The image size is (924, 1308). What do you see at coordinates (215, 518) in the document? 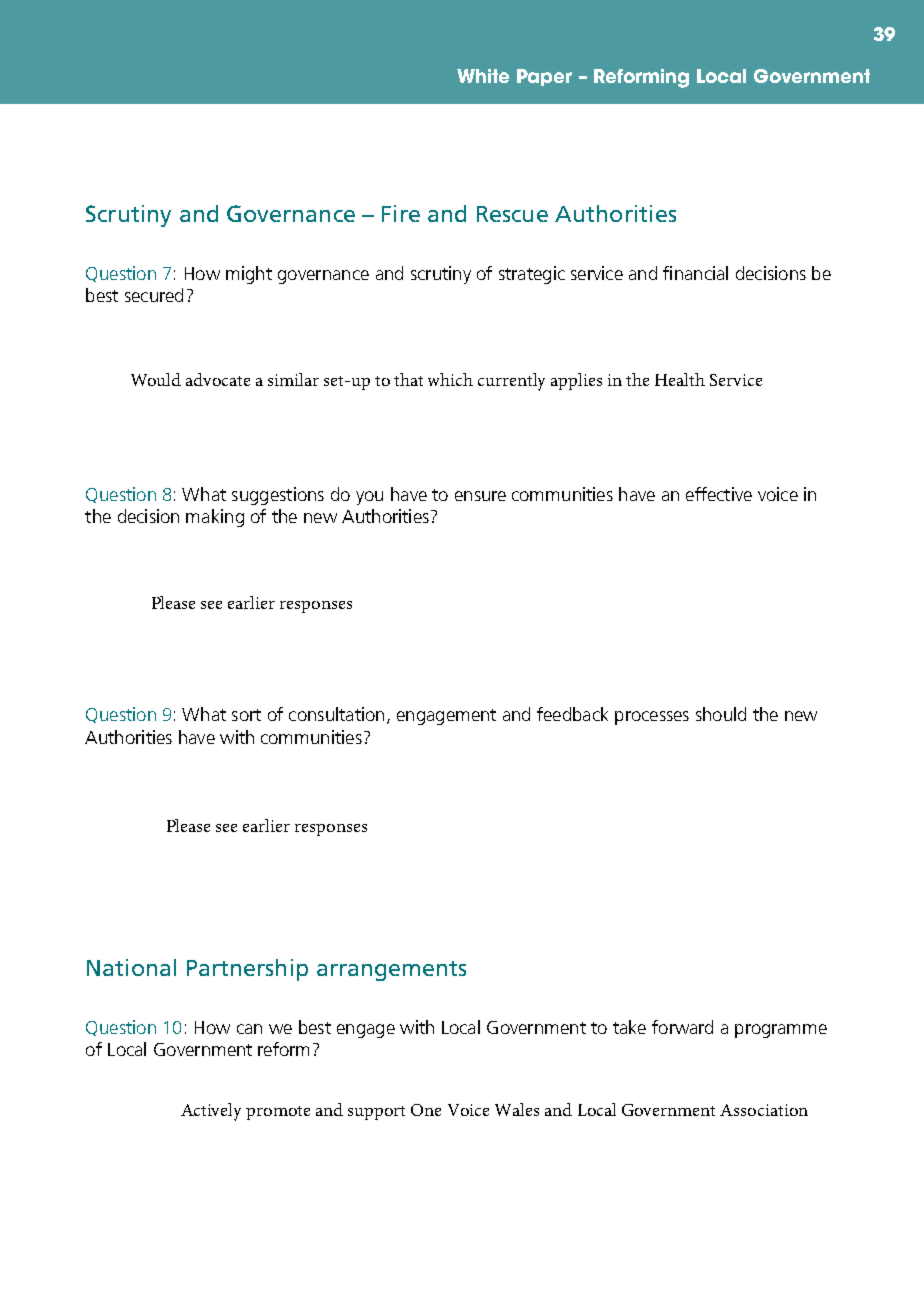
I see `making` at bounding box center [215, 518].
